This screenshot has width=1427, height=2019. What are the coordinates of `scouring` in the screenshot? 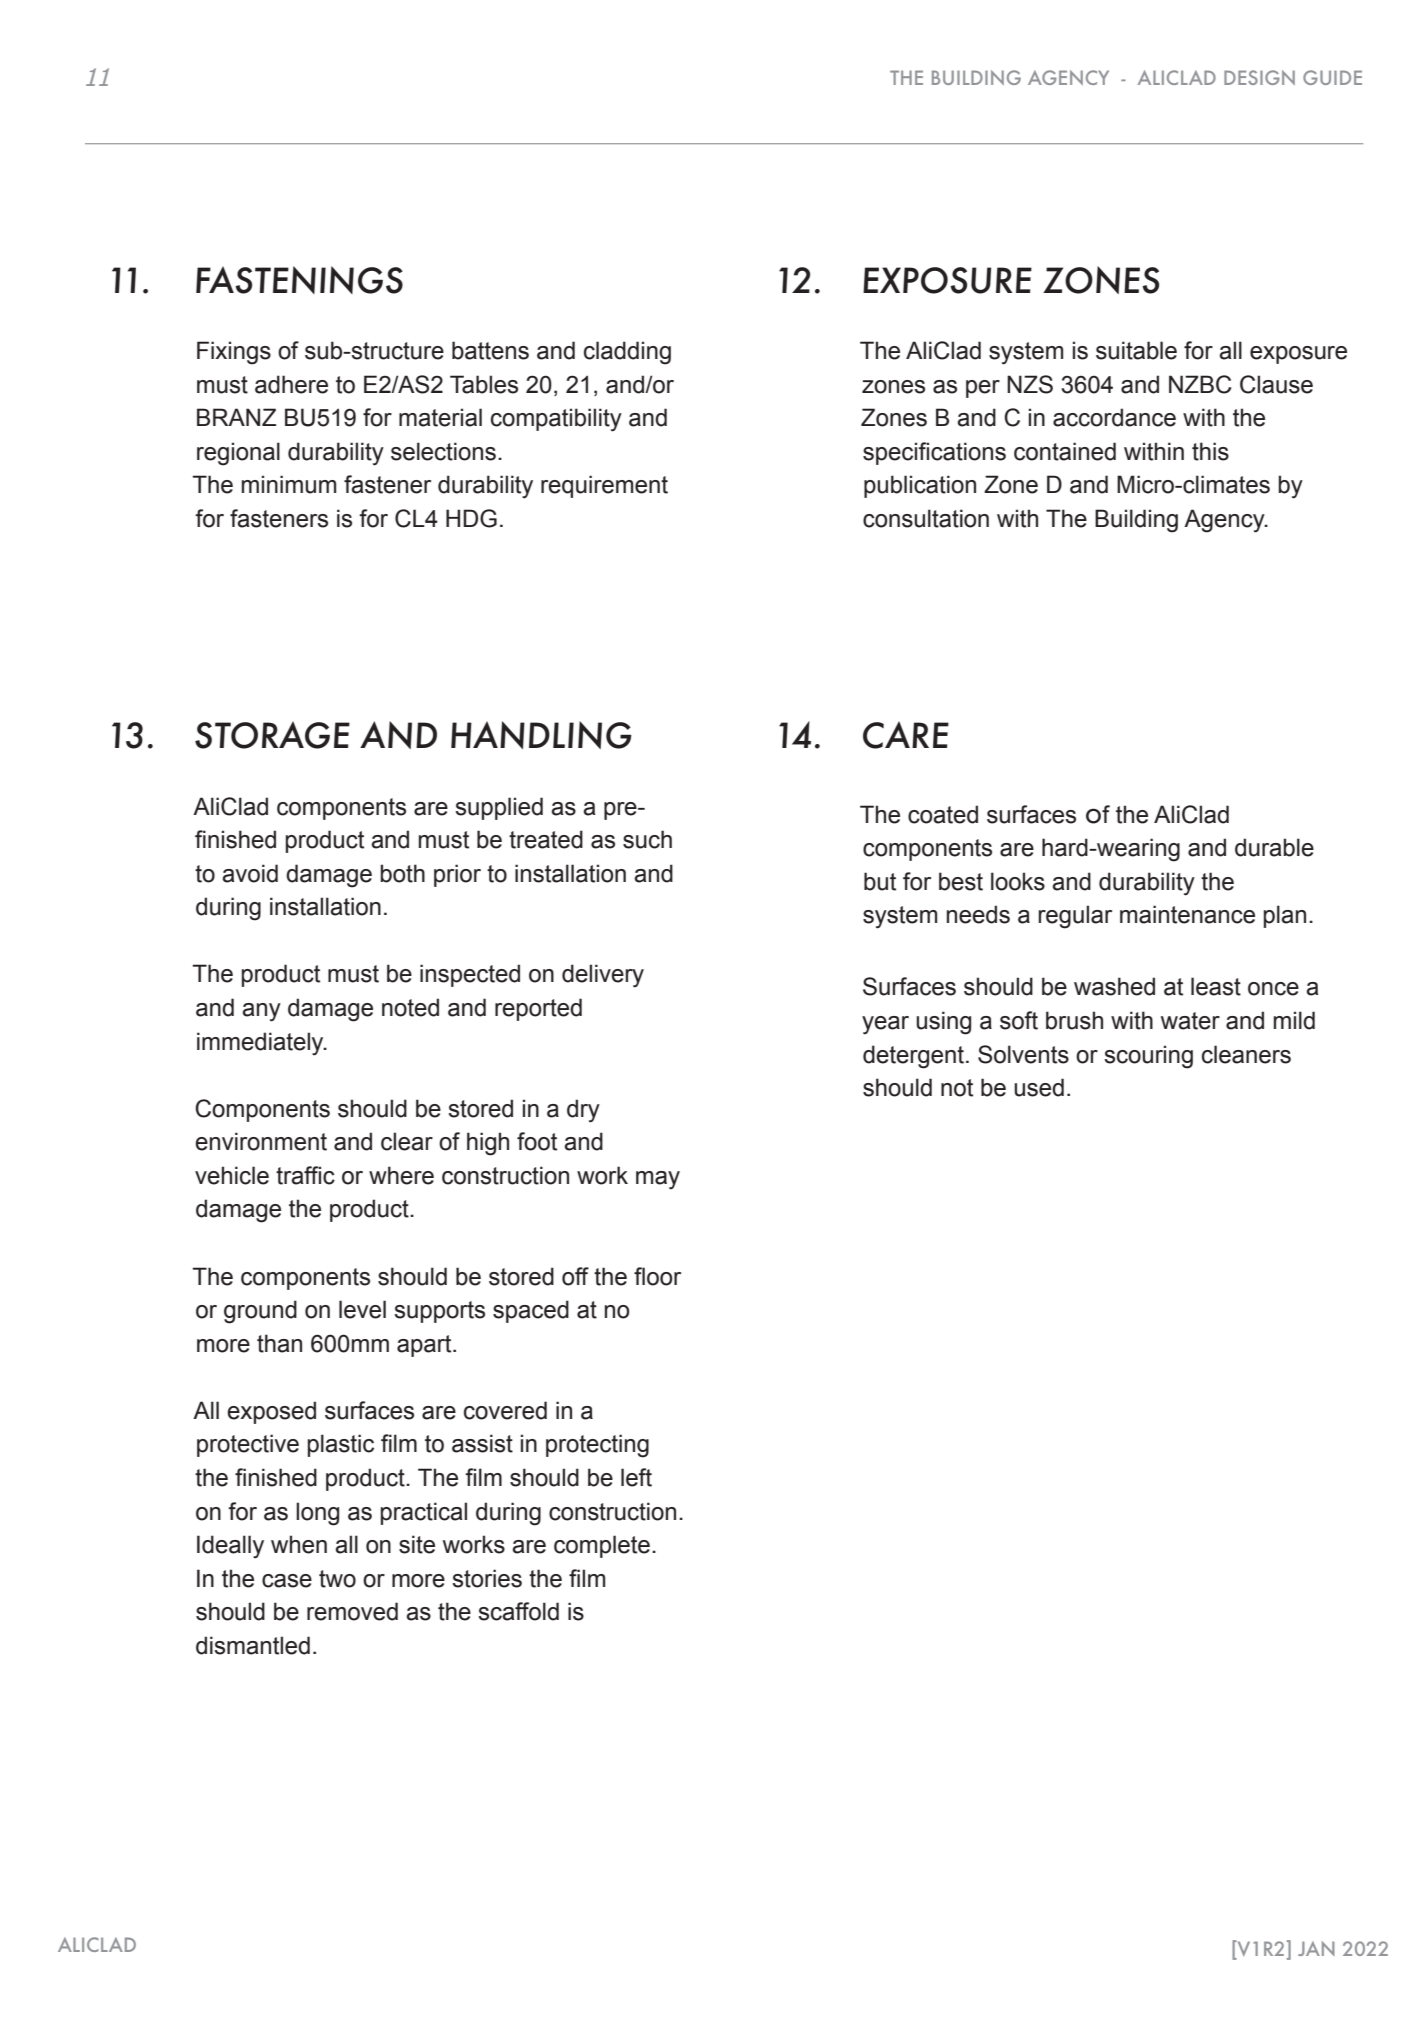 It's located at (1148, 1057).
